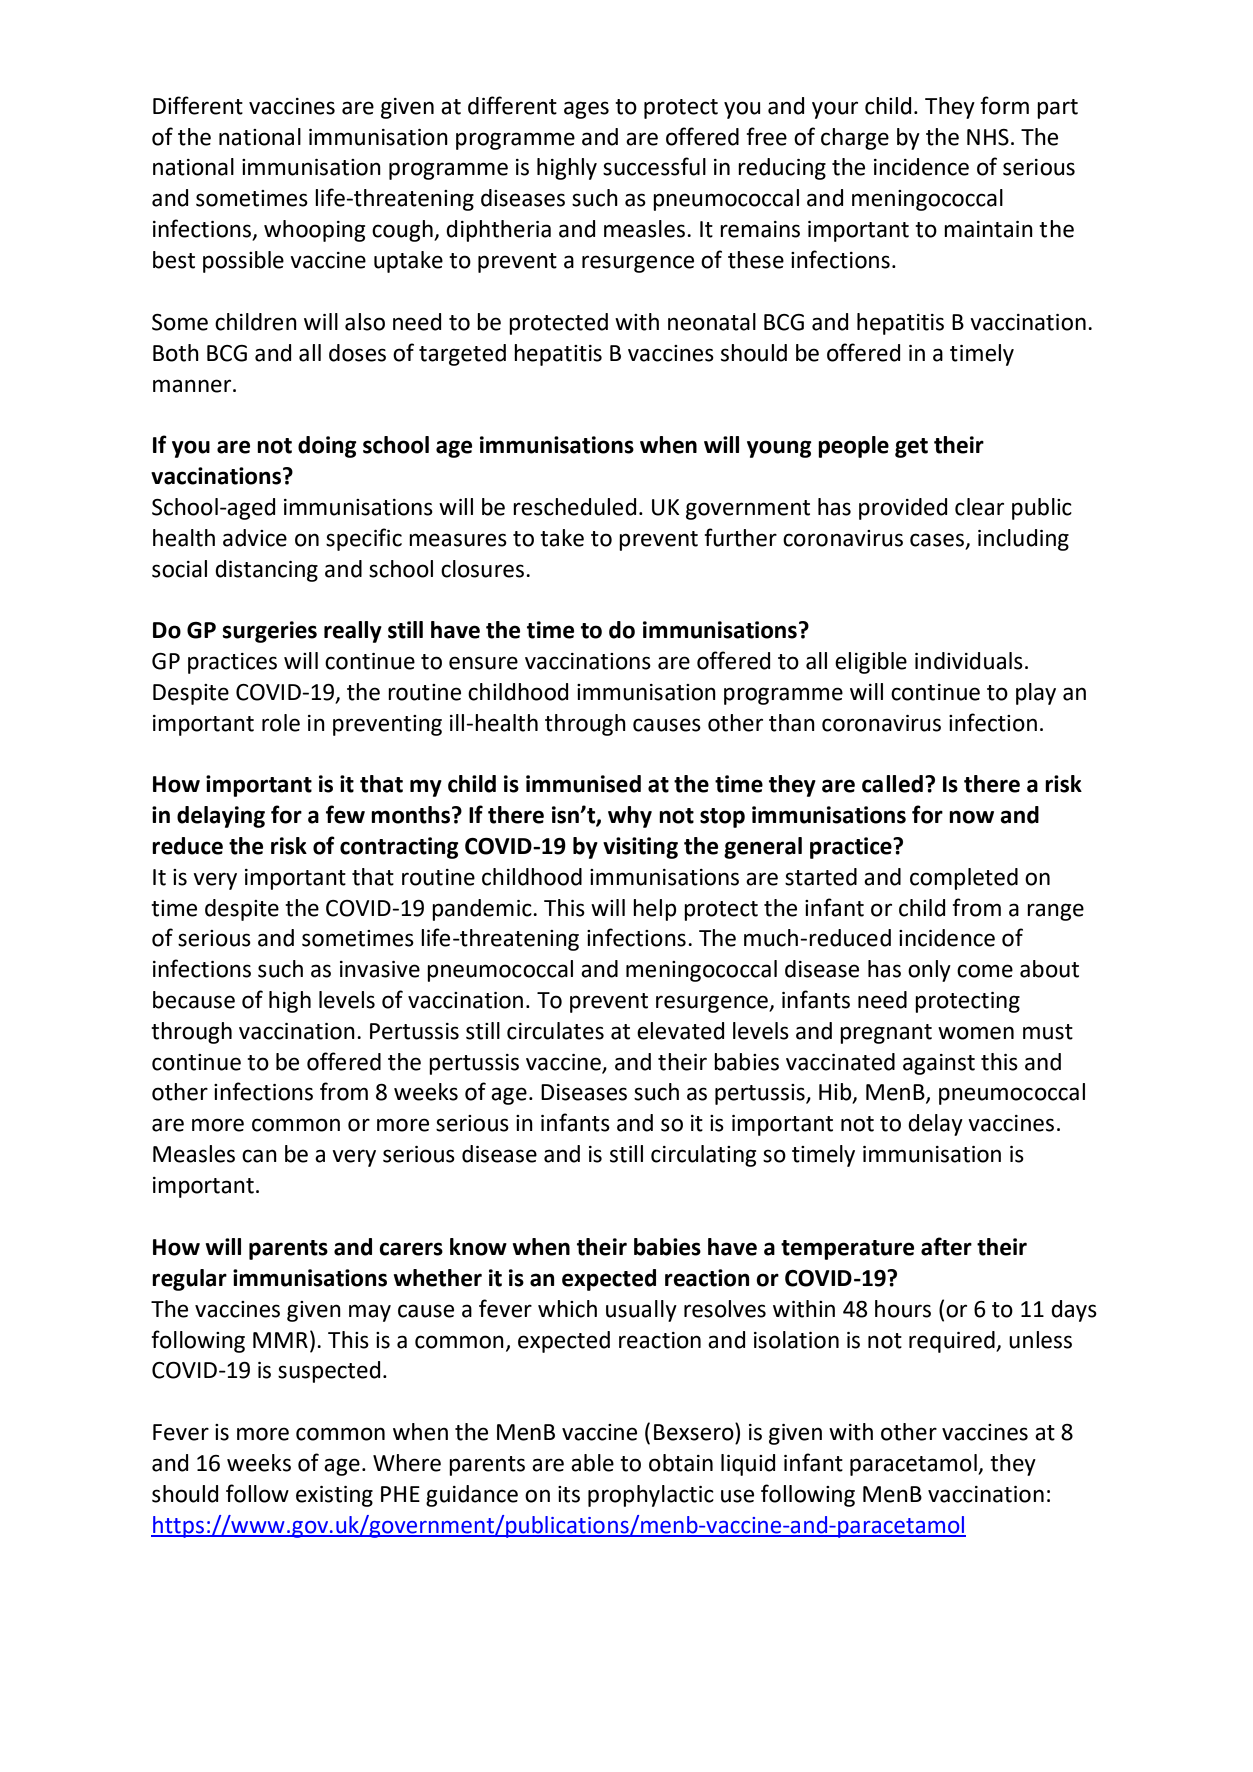 This document has height=1772, width=1253. Describe the element at coordinates (334, 1496) in the document. I see `existing` at that location.
